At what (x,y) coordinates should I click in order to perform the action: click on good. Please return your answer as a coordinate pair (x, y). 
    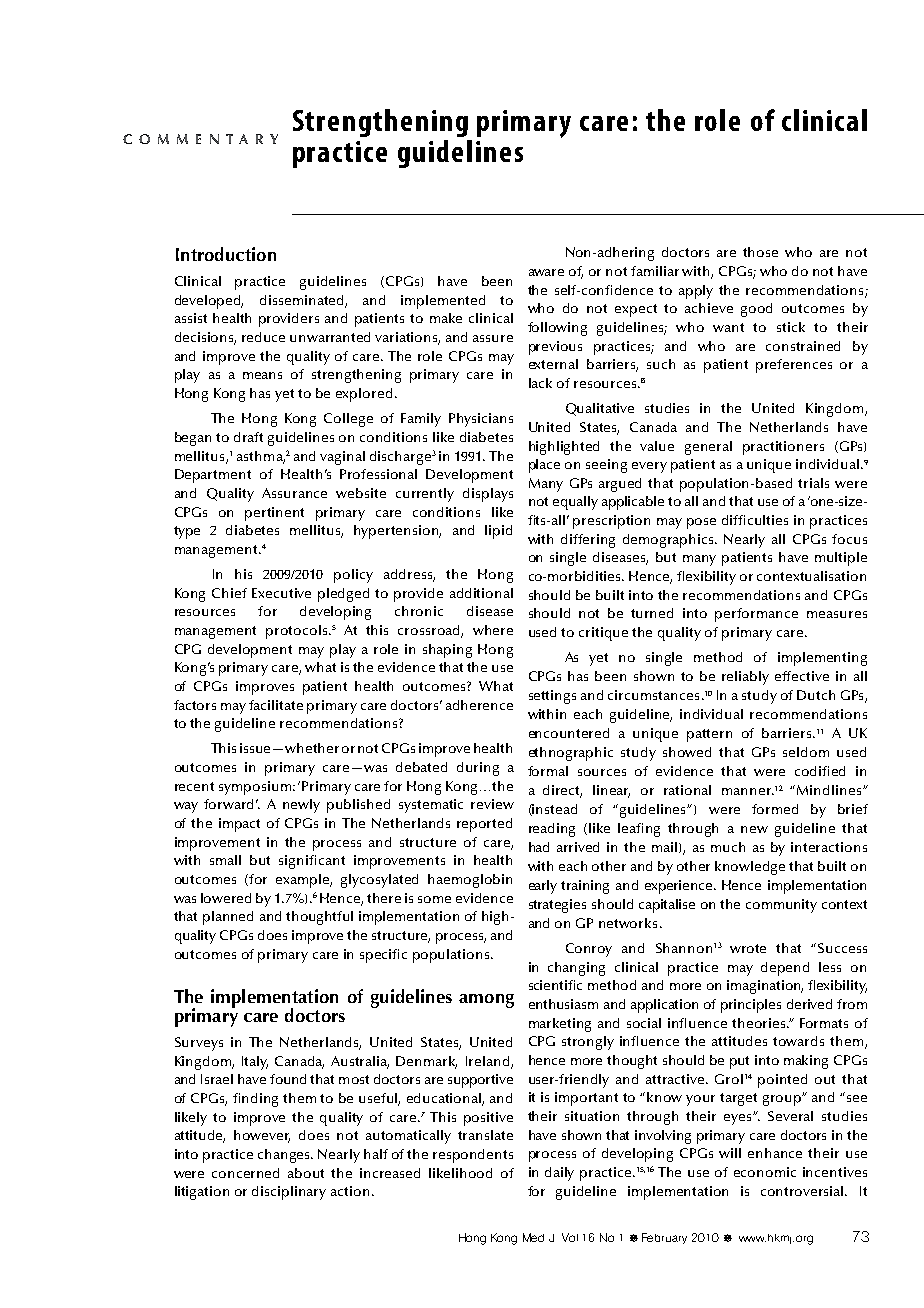
    Looking at the image, I should click on (756, 310).
